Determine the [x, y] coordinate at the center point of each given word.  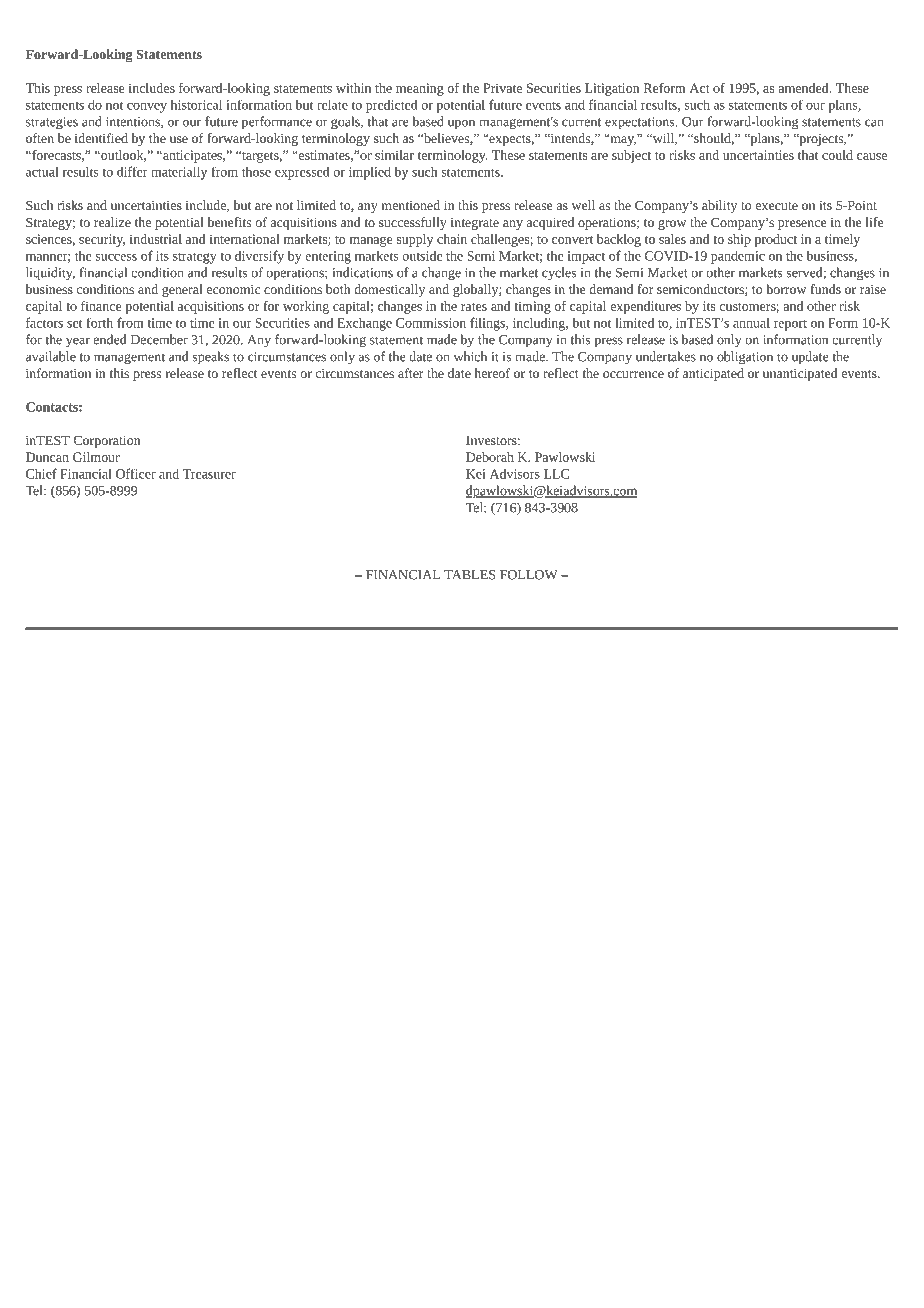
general [182, 290]
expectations [641, 123]
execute [777, 206]
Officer [136, 473]
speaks [211, 358]
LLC [556, 474]
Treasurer [209, 474]
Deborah [490, 457]
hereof [492, 373]
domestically [389, 290]
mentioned [411, 205]
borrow [786, 289]
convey [147, 108]
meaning [420, 89]
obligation [745, 358]
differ [132, 171]
